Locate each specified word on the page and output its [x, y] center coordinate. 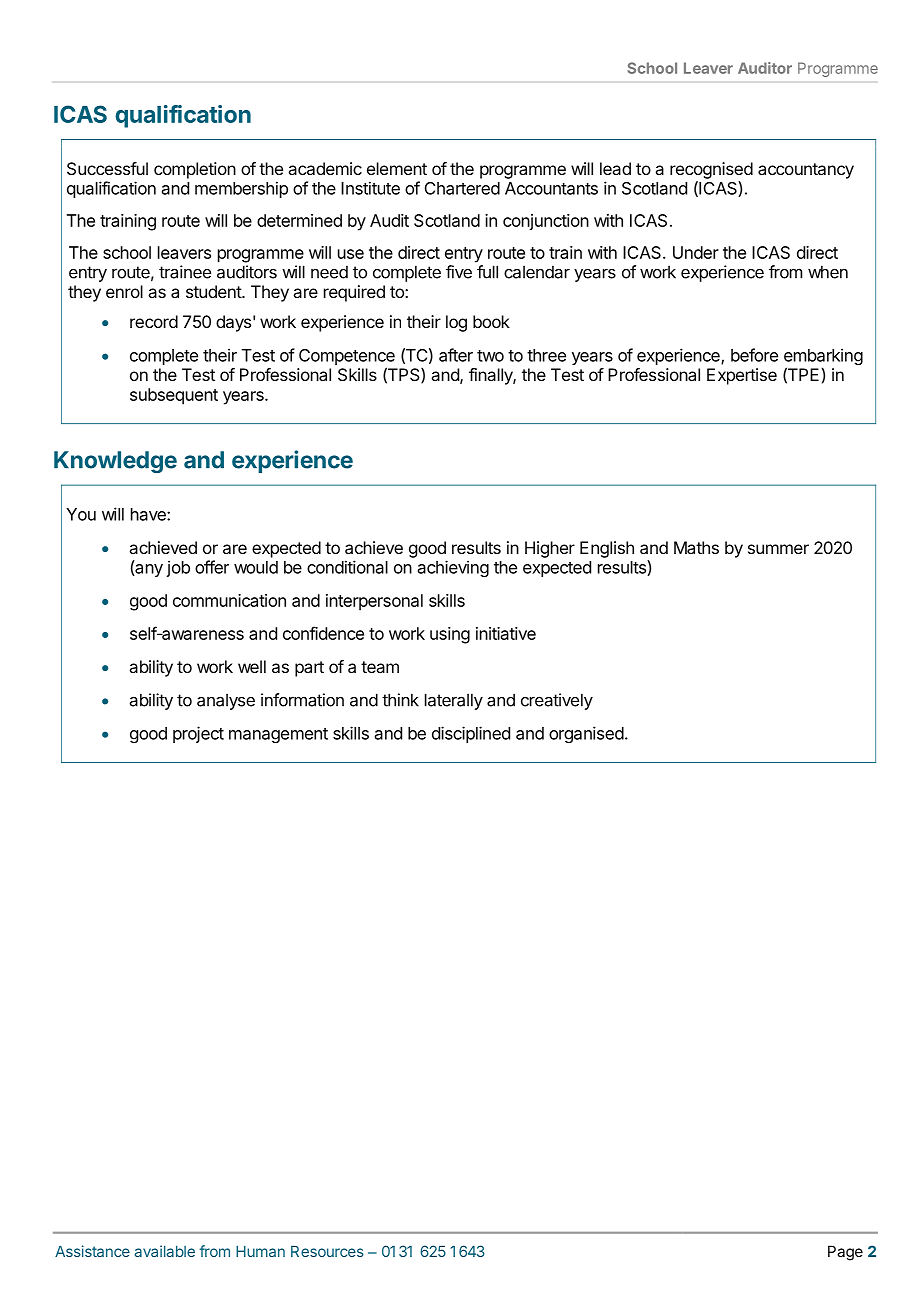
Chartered [462, 188]
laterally [454, 701]
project [198, 734]
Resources [327, 1251]
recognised [711, 170]
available [164, 1251]
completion [195, 170]
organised [586, 734]
